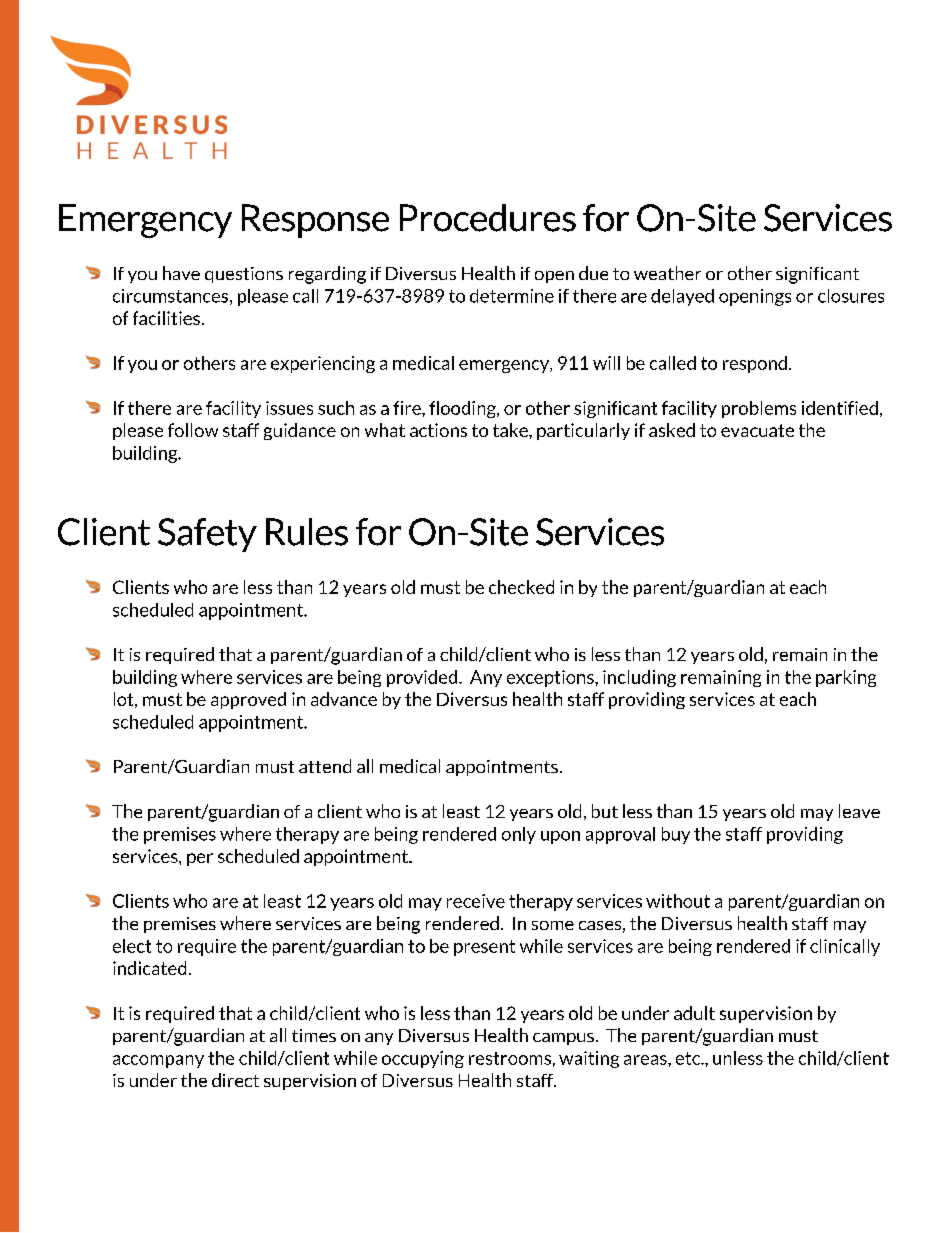 Image resolution: width=952 pixels, height=1233 pixels. Describe the element at coordinates (846, 678) in the screenshot. I see `parking` at that location.
